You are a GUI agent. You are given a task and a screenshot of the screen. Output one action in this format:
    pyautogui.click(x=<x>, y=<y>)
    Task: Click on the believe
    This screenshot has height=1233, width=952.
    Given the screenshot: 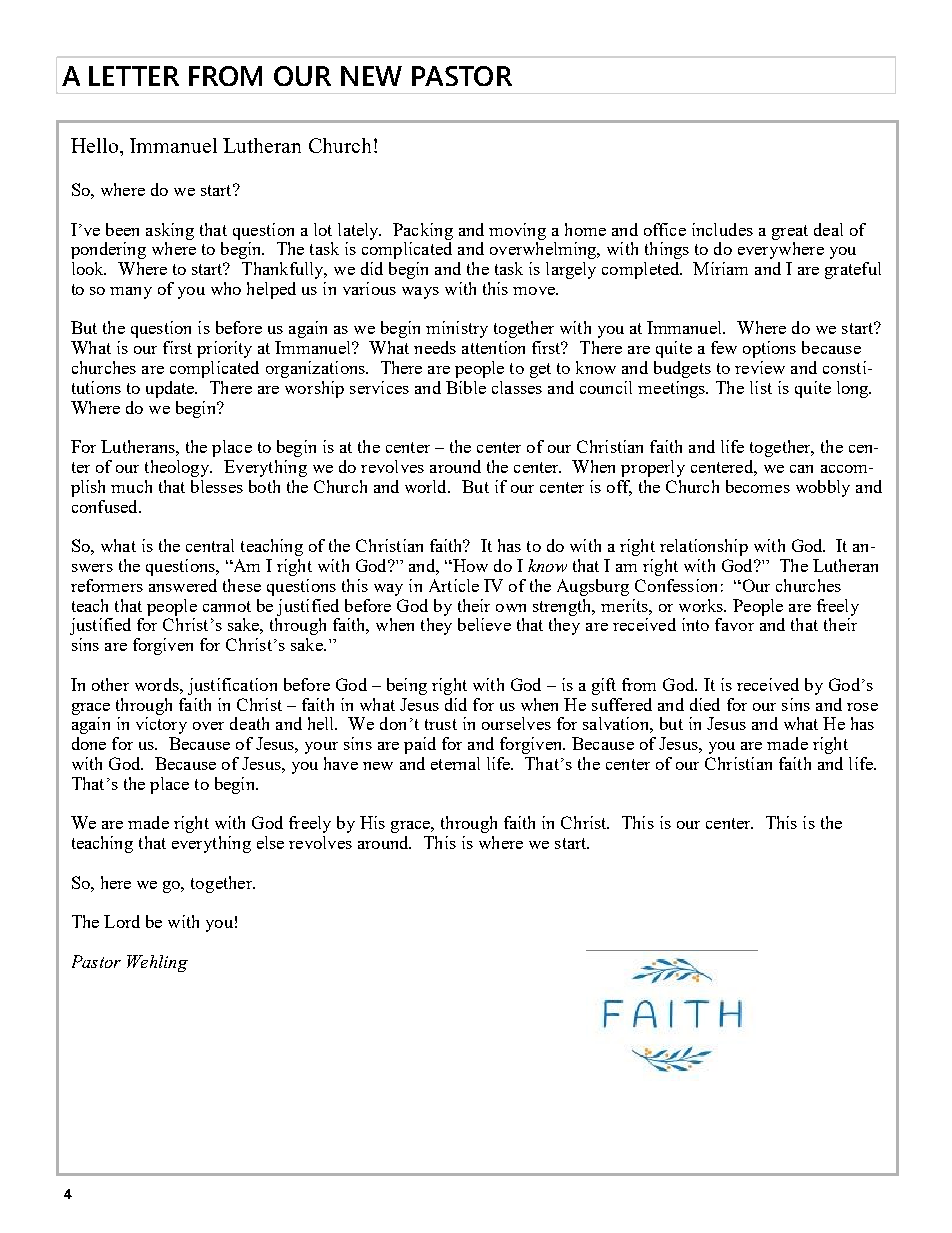 What is the action you would take?
    pyautogui.click(x=484, y=624)
